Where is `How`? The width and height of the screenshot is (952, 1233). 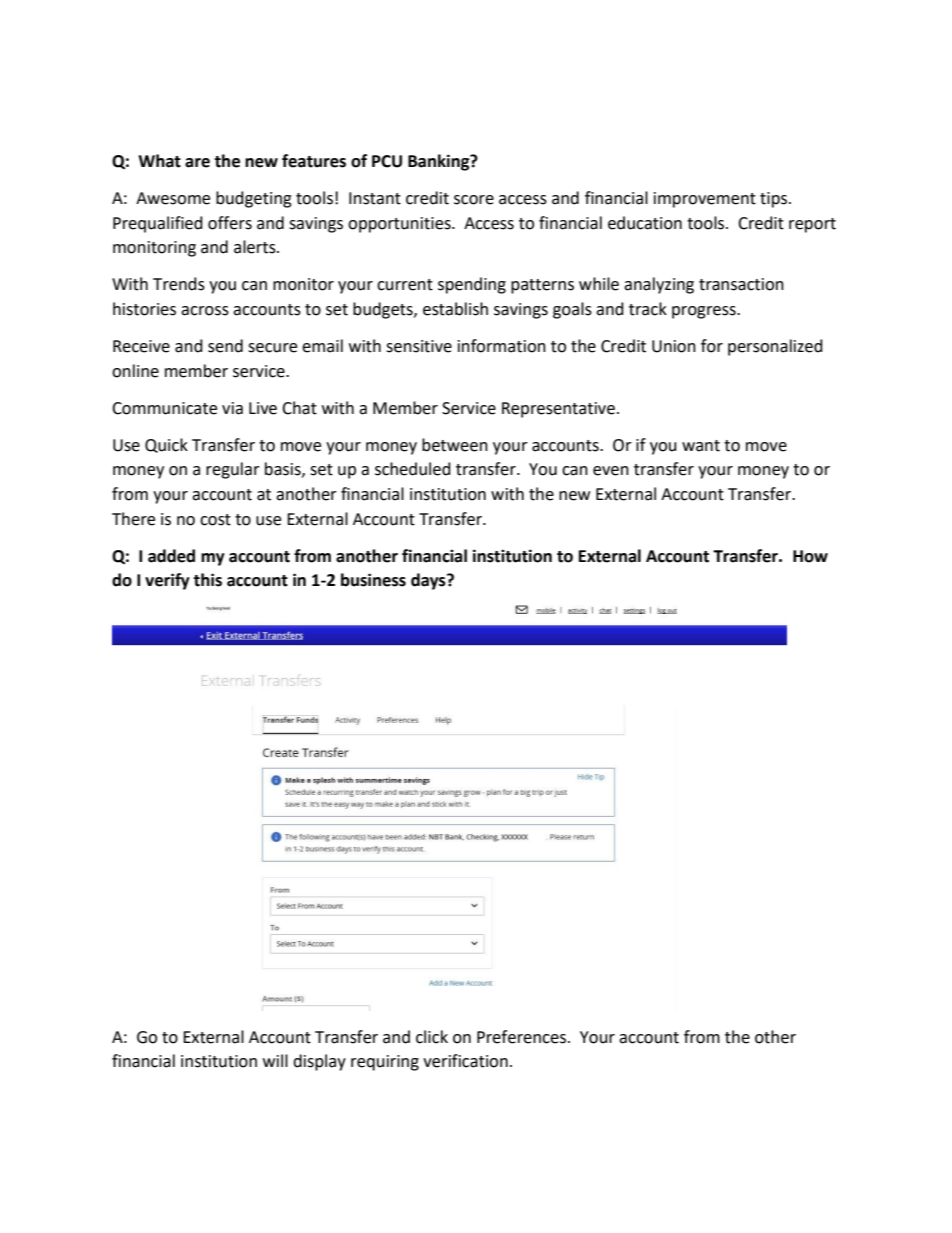
How is located at coordinates (810, 556).
